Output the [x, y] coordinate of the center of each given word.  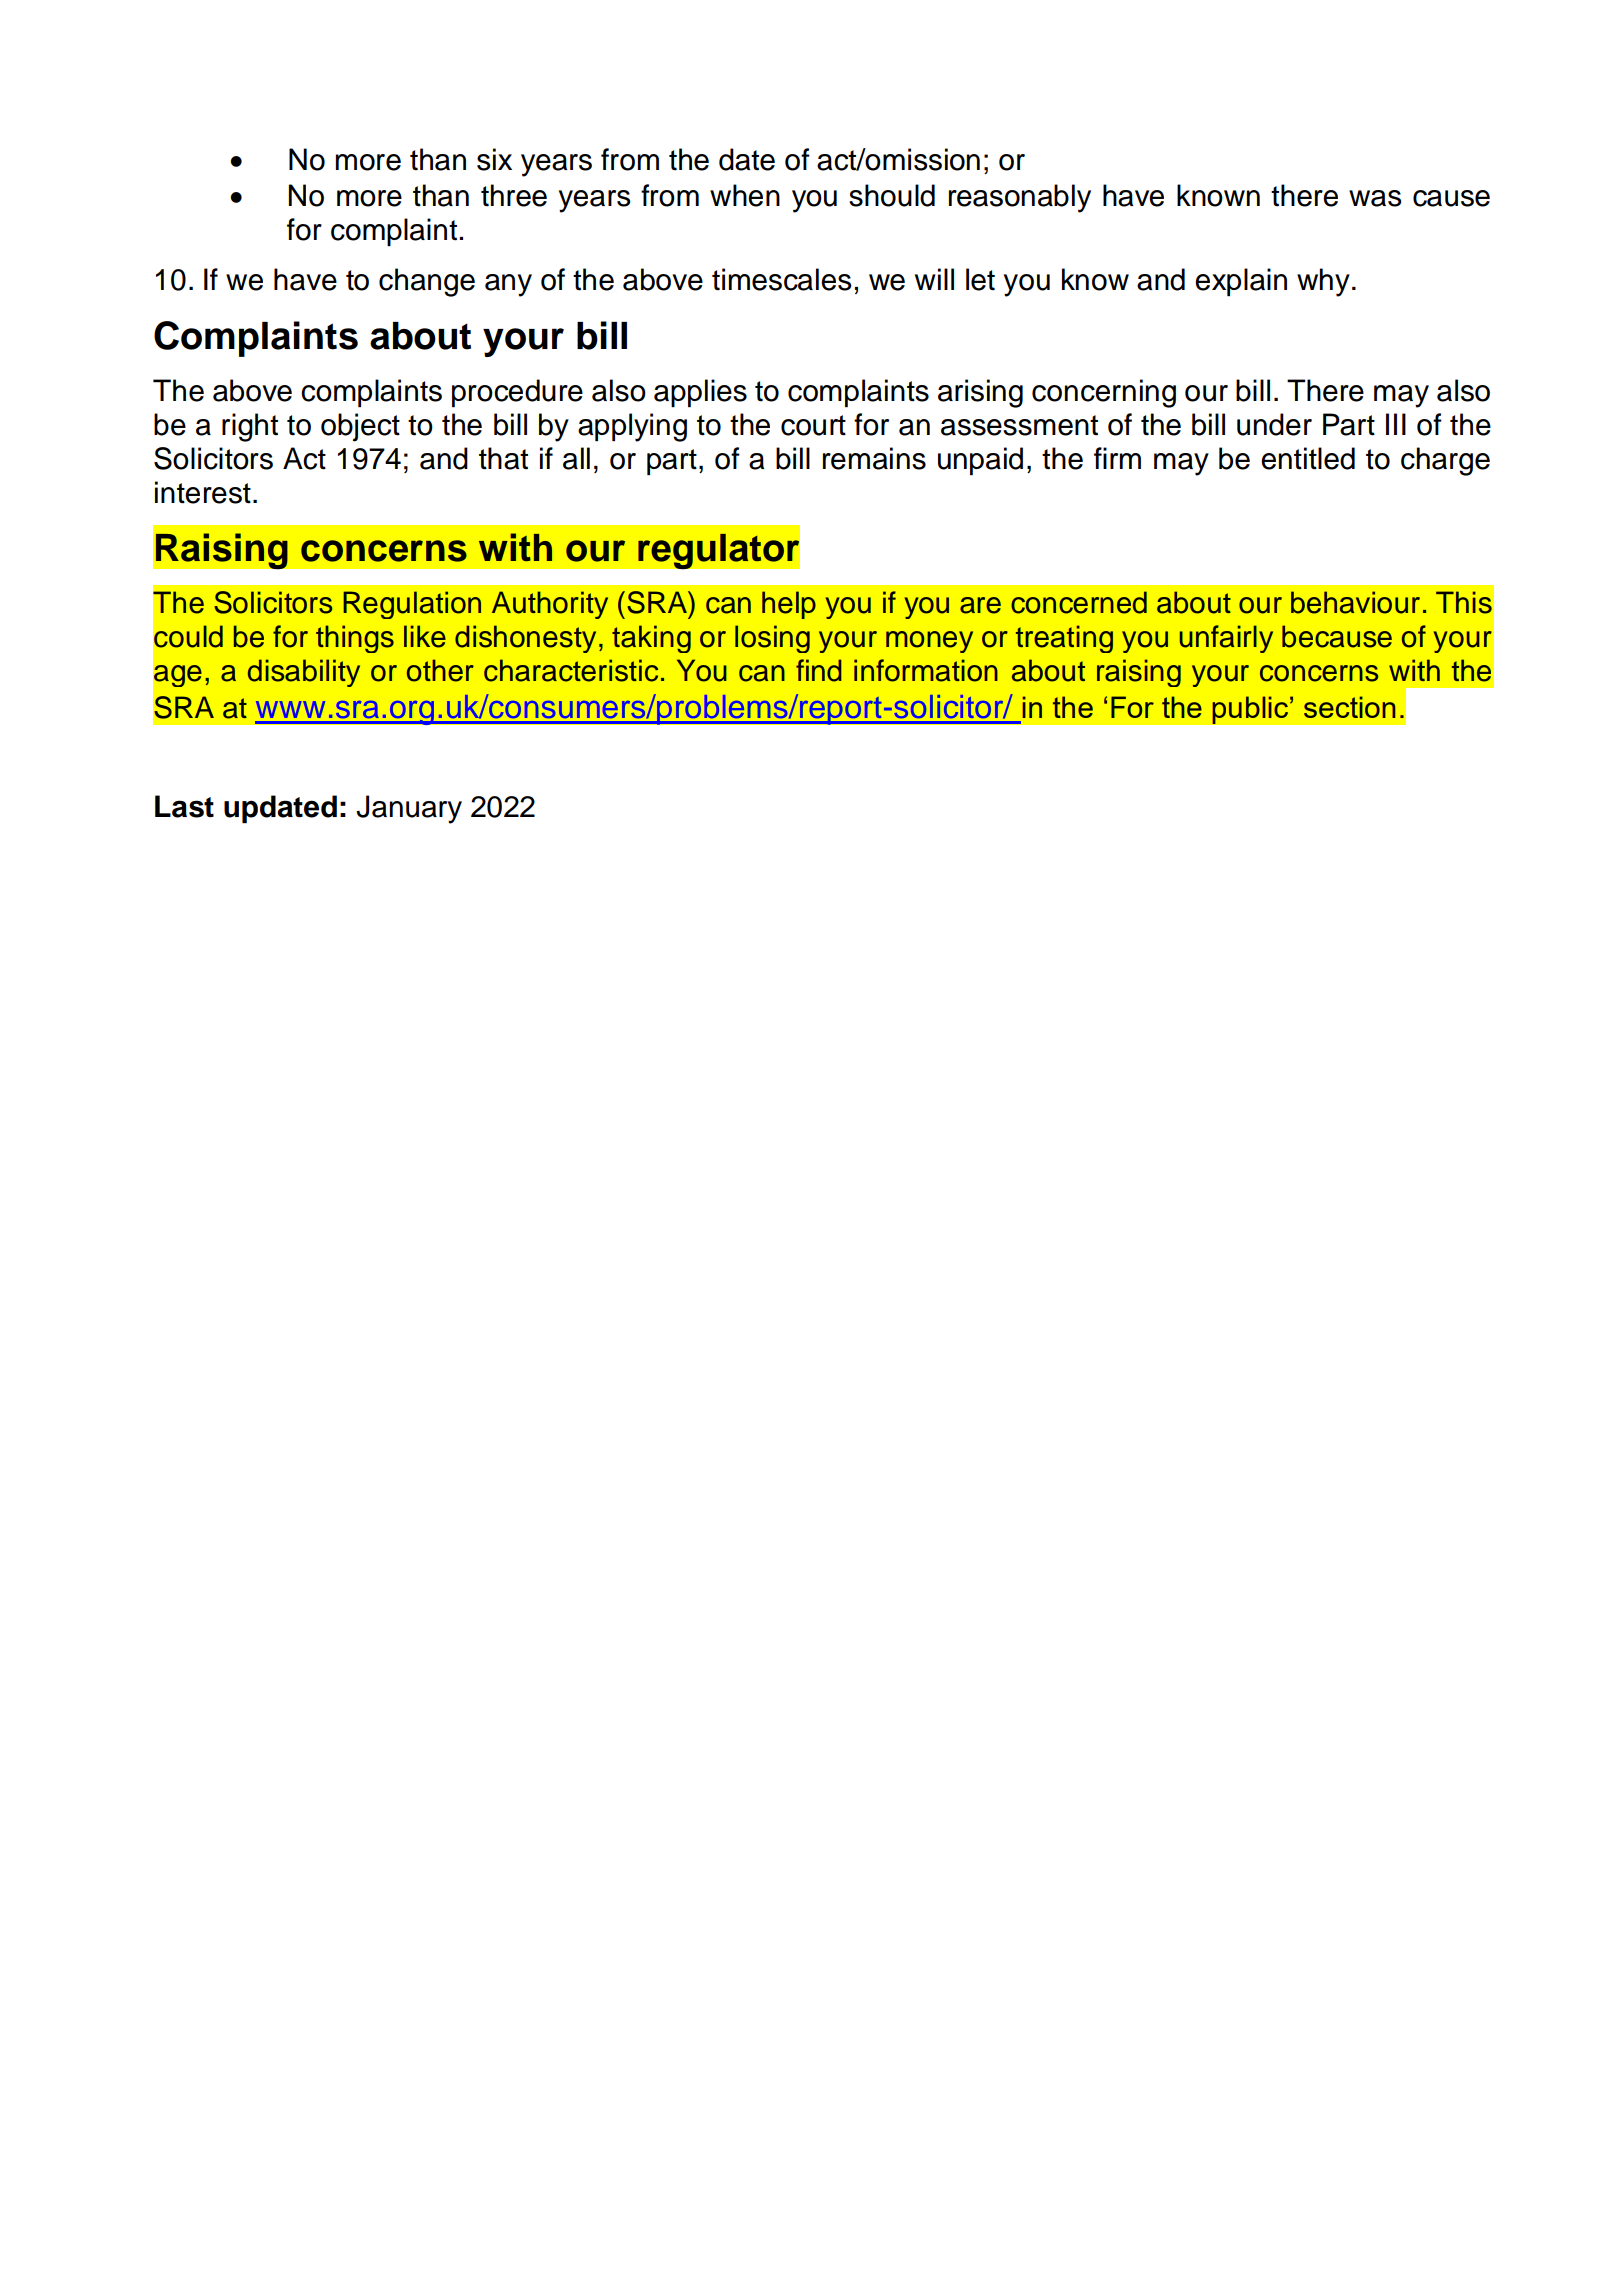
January [409, 809]
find [819, 670]
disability [304, 673]
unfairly [1226, 639]
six [494, 159]
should [892, 195]
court [813, 425]
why [1323, 282]
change [427, 282]
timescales [782, 279]
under [1274, 424]
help [789, 605]
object [360, 427]
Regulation [412, 605]
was [1375, 198]
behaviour [1355, 602]
